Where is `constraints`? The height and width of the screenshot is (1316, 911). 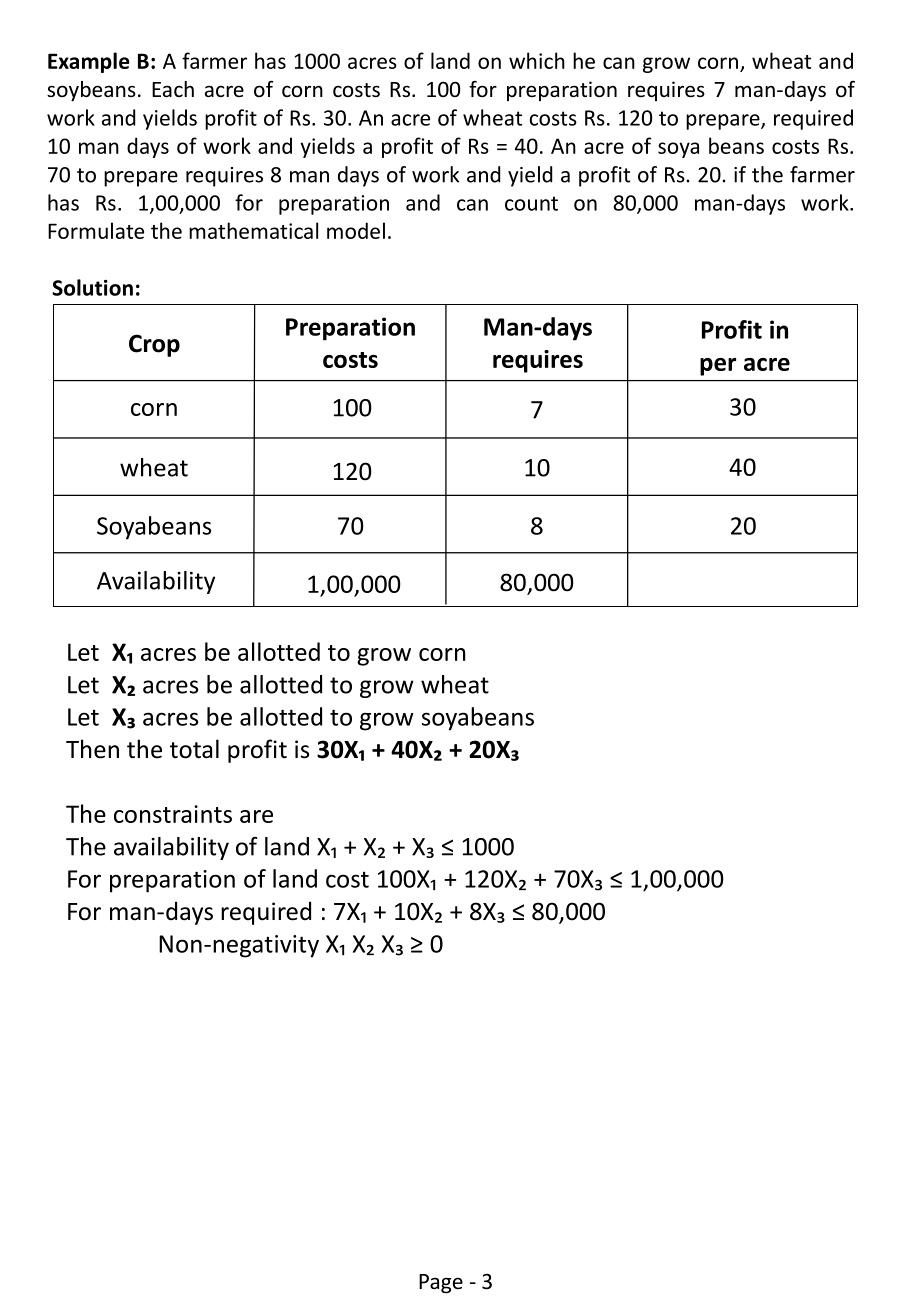 constraints is located at coordinates (173, 814).
